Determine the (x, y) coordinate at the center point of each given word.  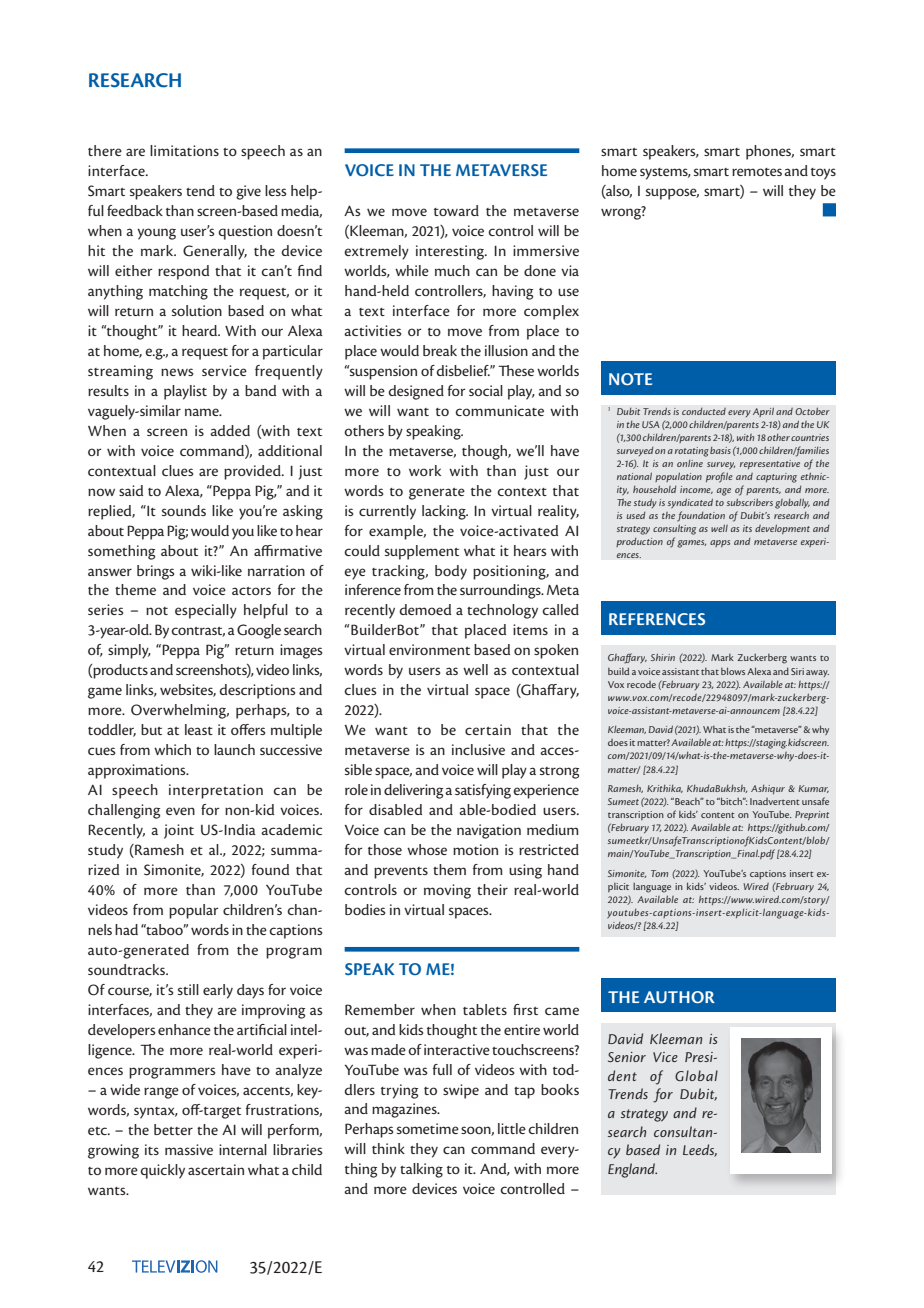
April (763, 412)
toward (456, 210)
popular (193, 911)
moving (447, 891)
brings (155, 572)
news (177, 372)
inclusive (478, 749)
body (451, 572)
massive (189, 1149)
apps (720, 543)
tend (200, 190)
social (486, 390)
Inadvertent (775, 801)
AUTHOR (679, 997)
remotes (757, 172)
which (172, 749)
